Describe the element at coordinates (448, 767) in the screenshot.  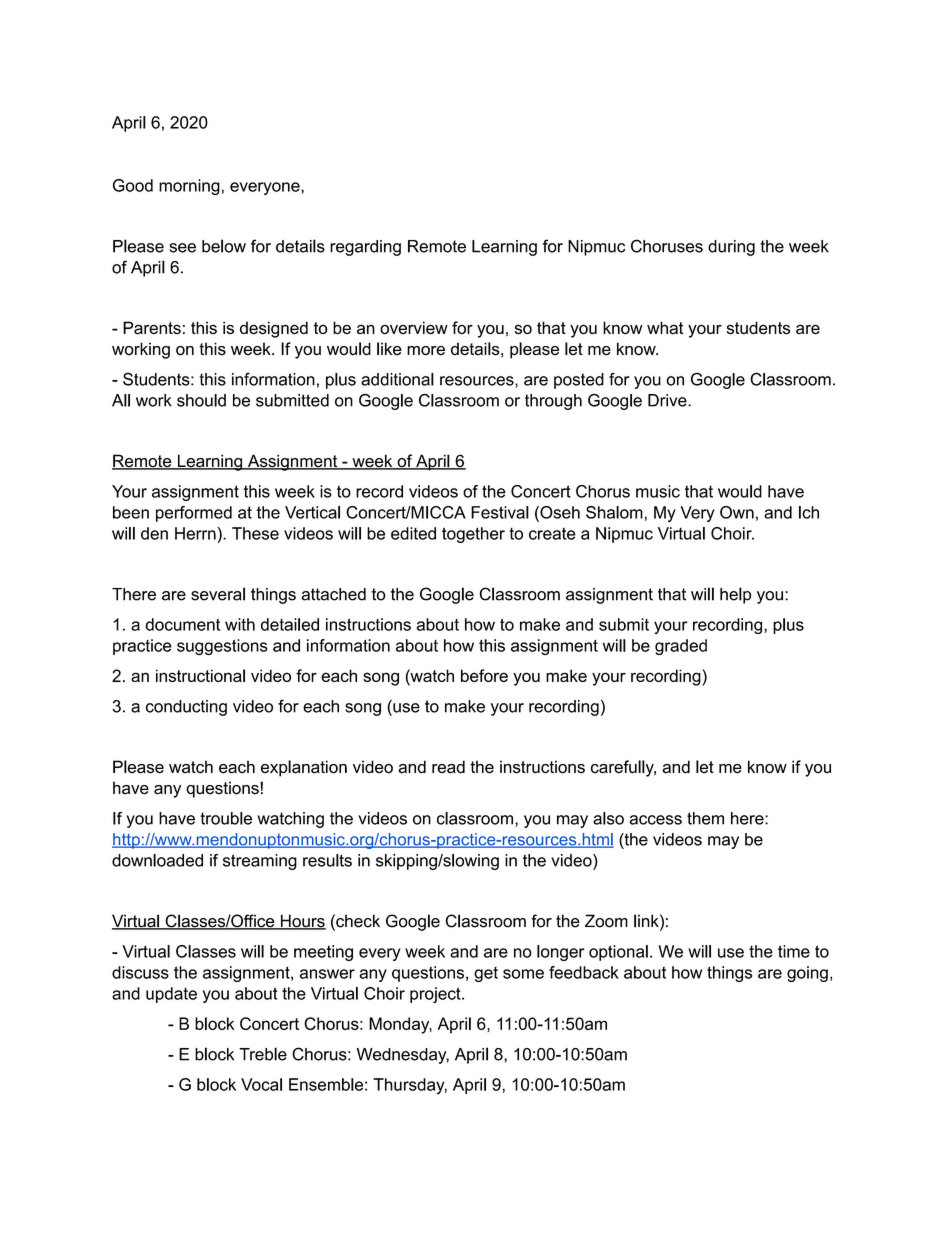
I see `read` at that location.
